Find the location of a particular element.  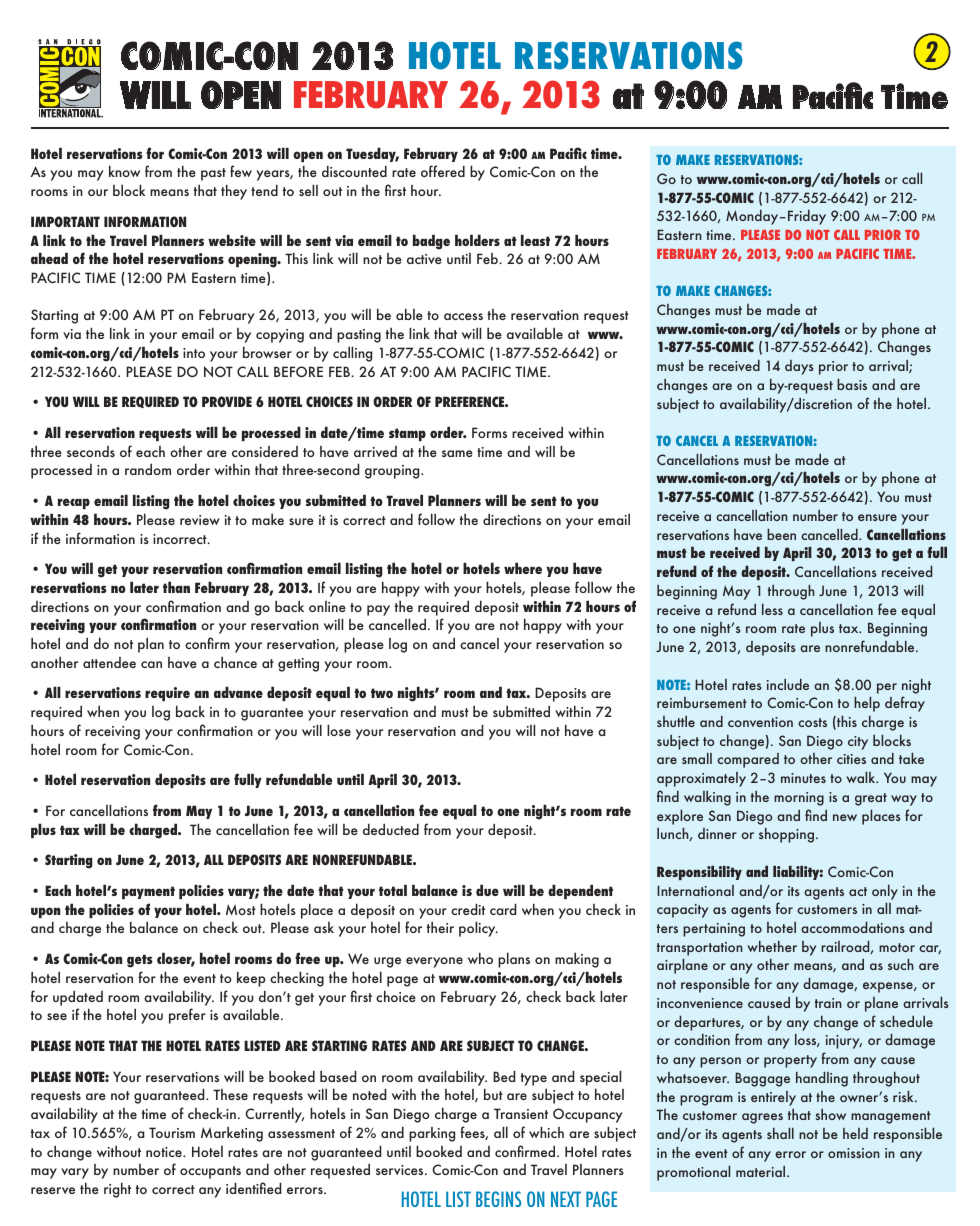

BEGINS is located at coordinates (498, 1199).
